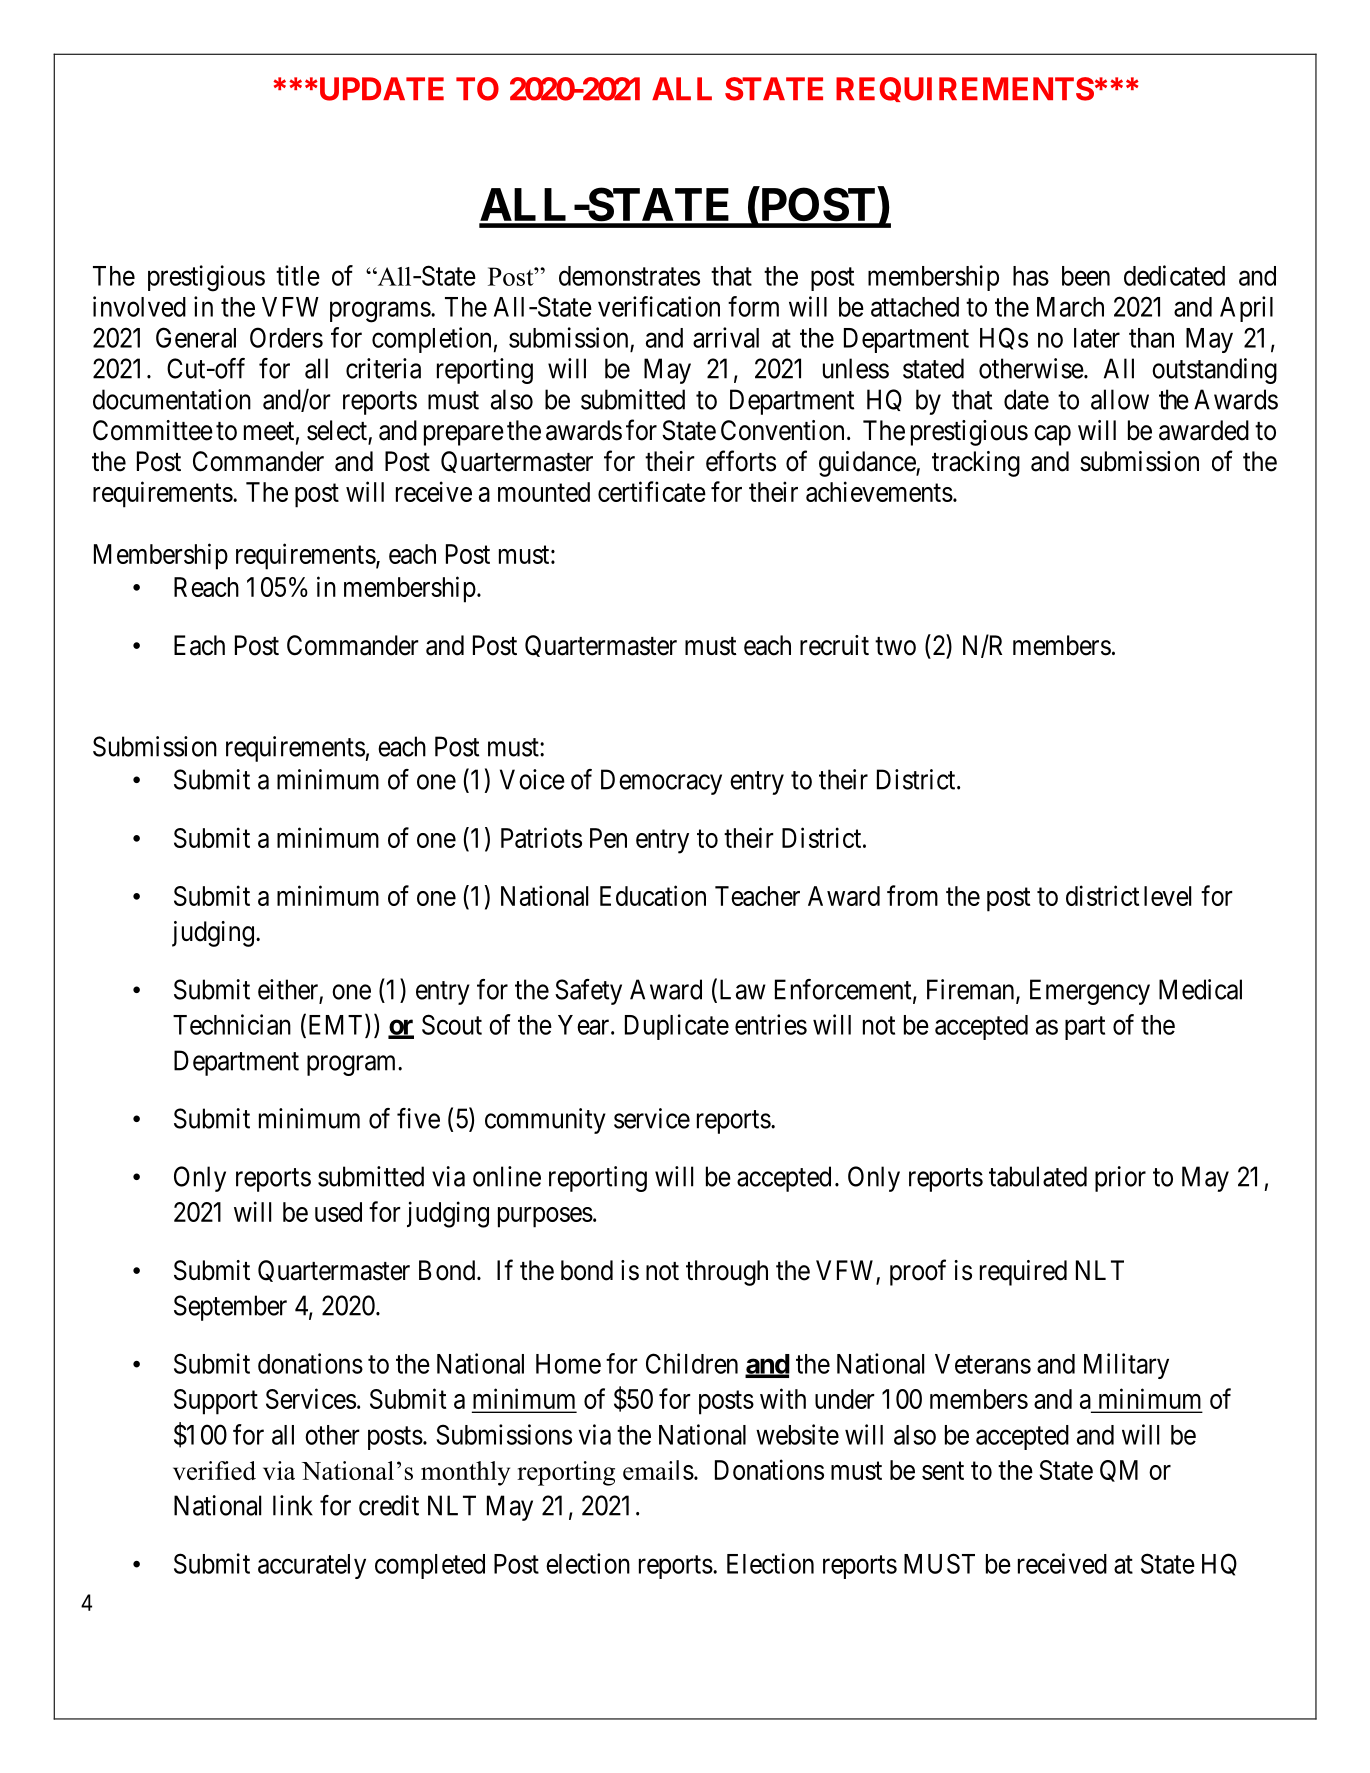 This screenshot has width=1370, height=1773. What do you see at coordinates (895, 646) in the screenshot?
I see `two` at bounding box center [895, 646].
